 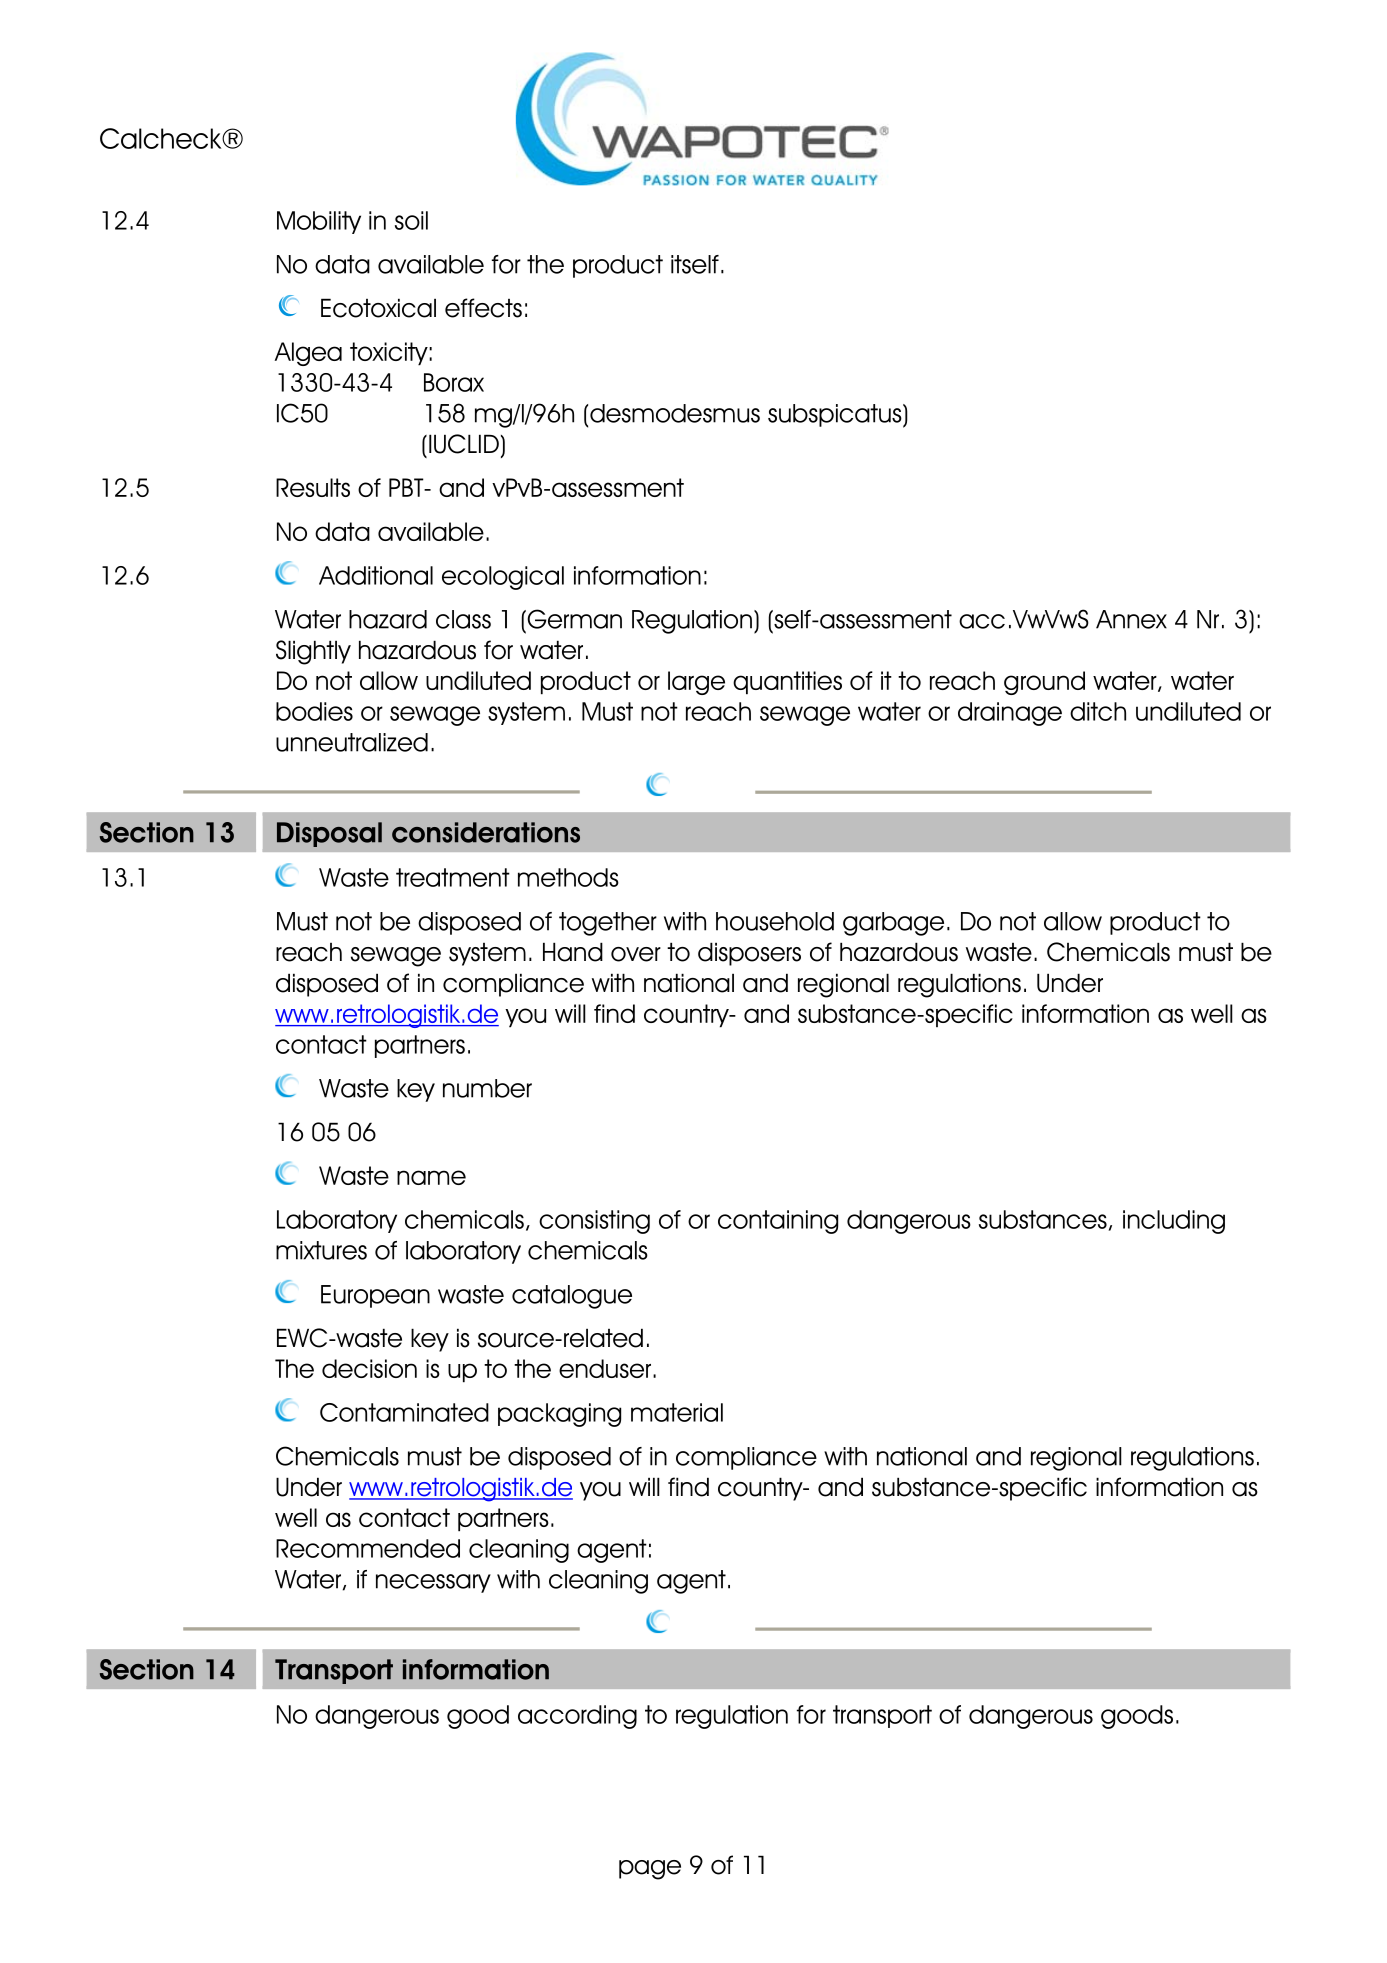 I want to click on large, so click(x=696, y=683).
